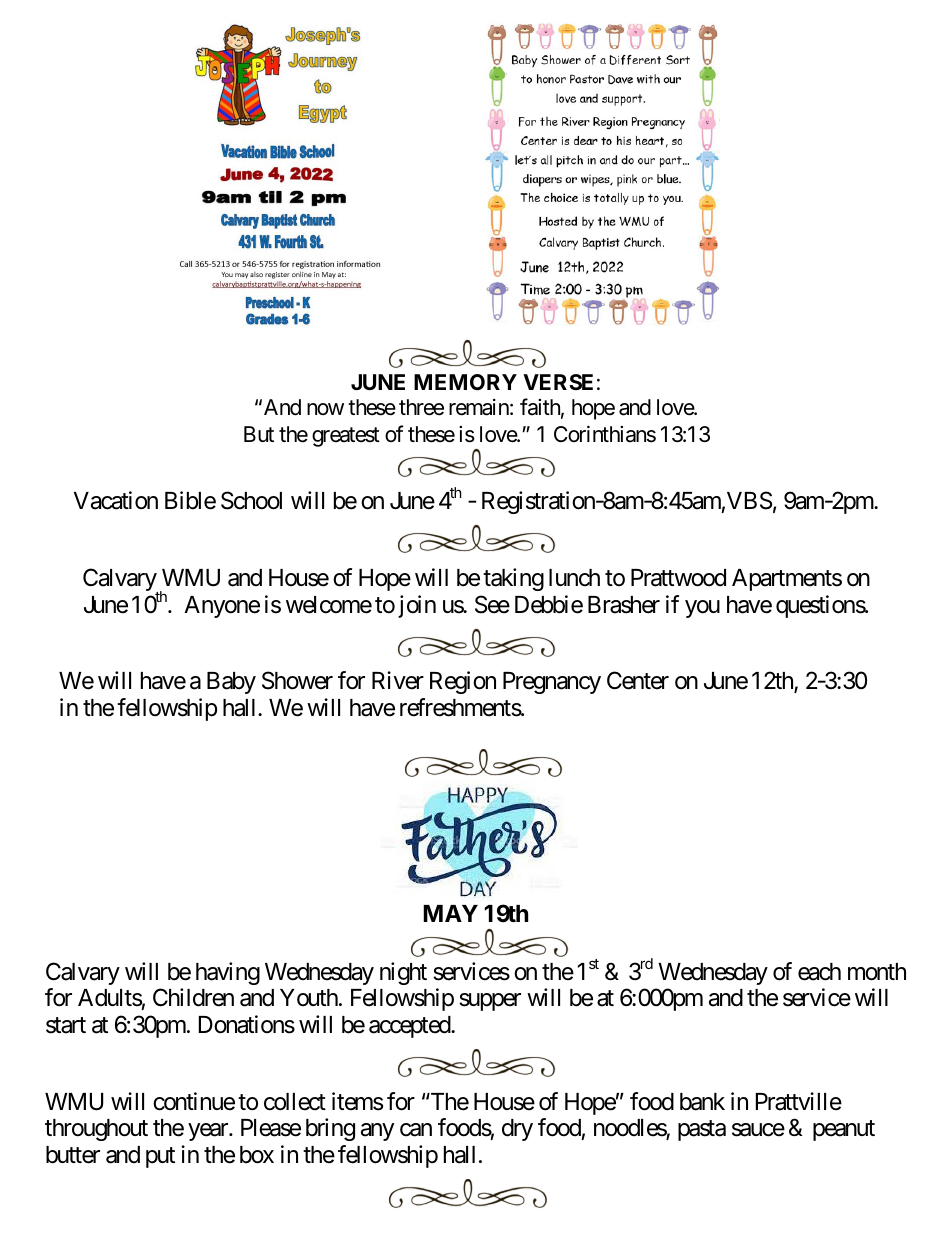 The width and height of the screenshot is (952, 1233). Describe the element at coordinates (325, 409) in the screenshot. I see `now` at that location.
